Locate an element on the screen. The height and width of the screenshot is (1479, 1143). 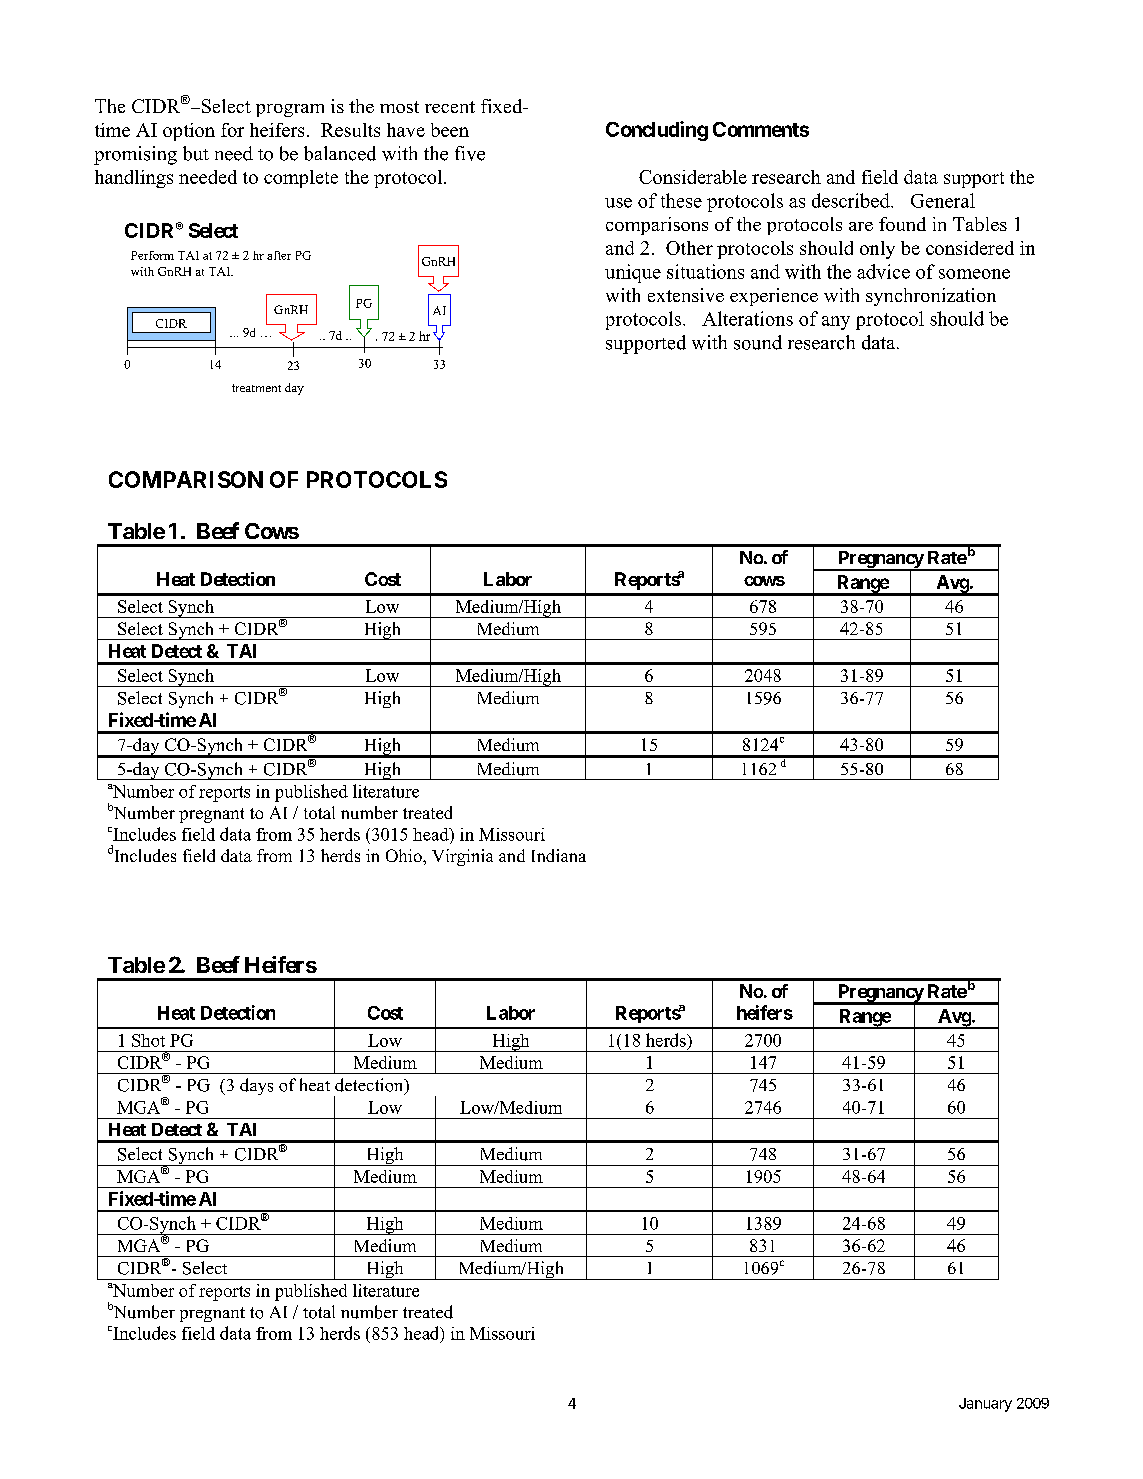
but is located at coordinates (196, 153).
